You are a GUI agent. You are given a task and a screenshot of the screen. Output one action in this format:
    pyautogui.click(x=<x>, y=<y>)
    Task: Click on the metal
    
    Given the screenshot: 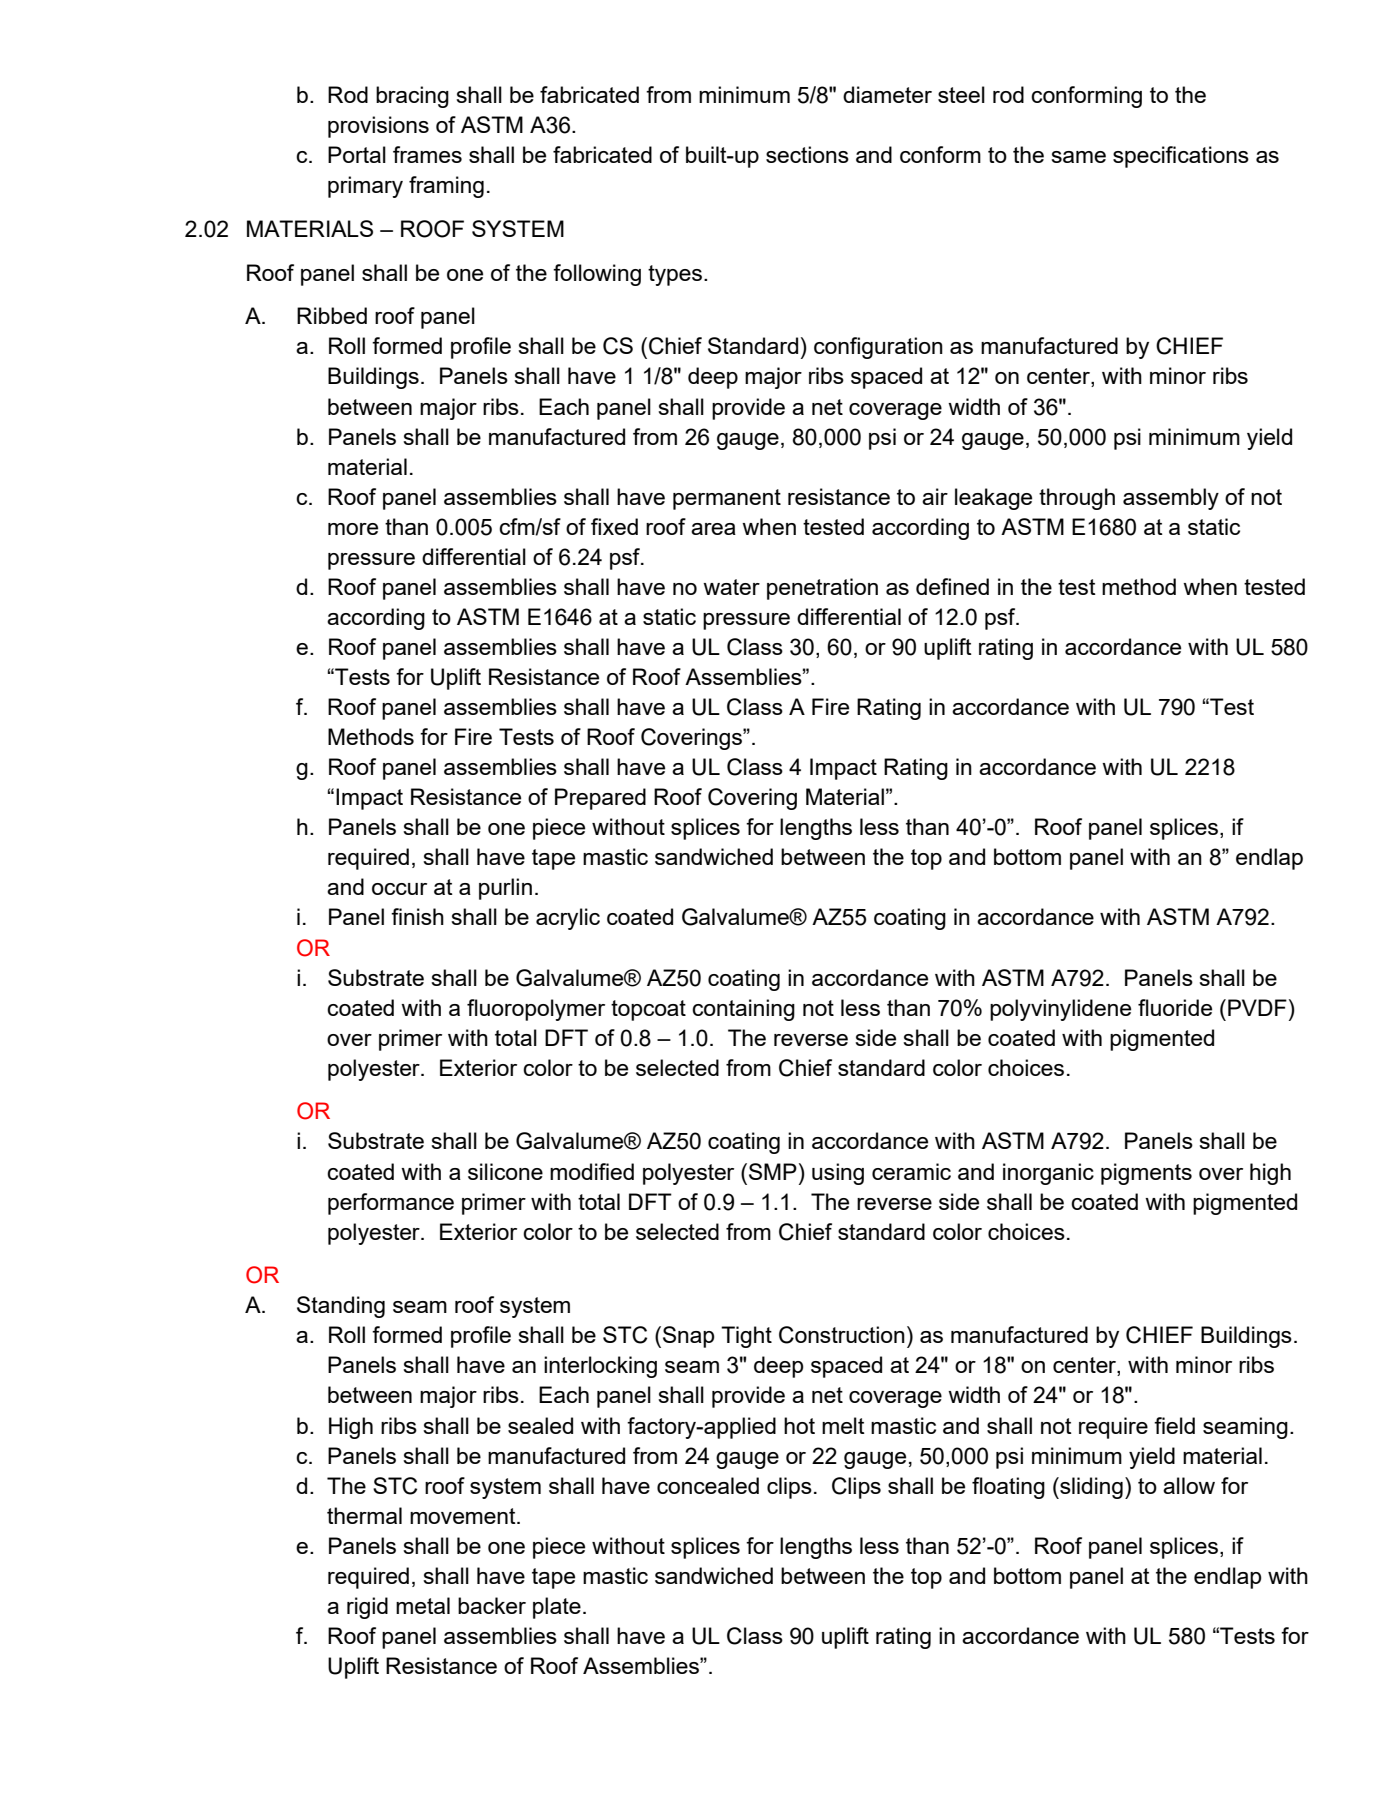 What is the action you would take?
    pyautogui.click(x=423, y=1605)
